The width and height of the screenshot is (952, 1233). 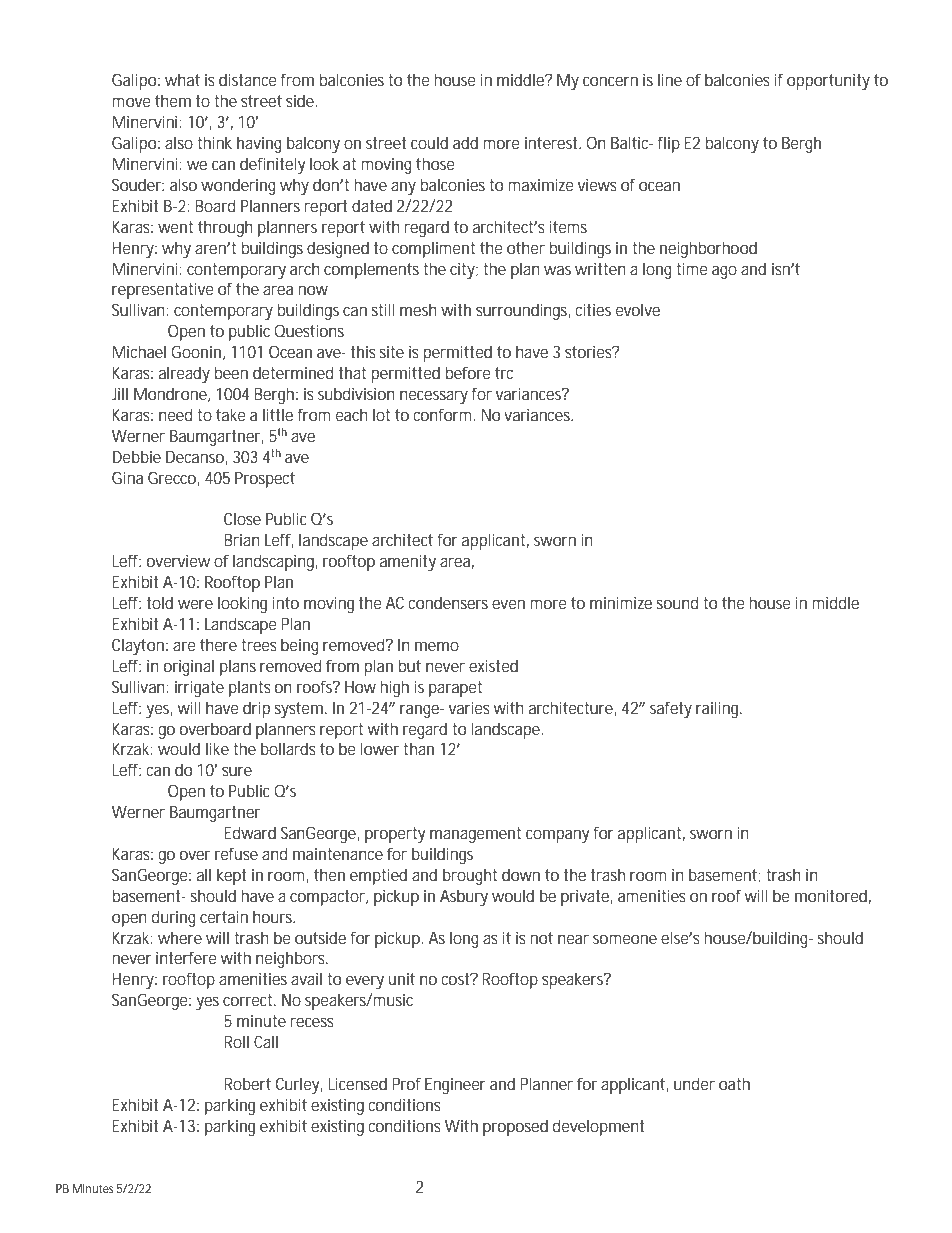 What do you see at coordinates (694, 1083) in the screenshot?
I see `under` at bounding box center [694, 1083].
